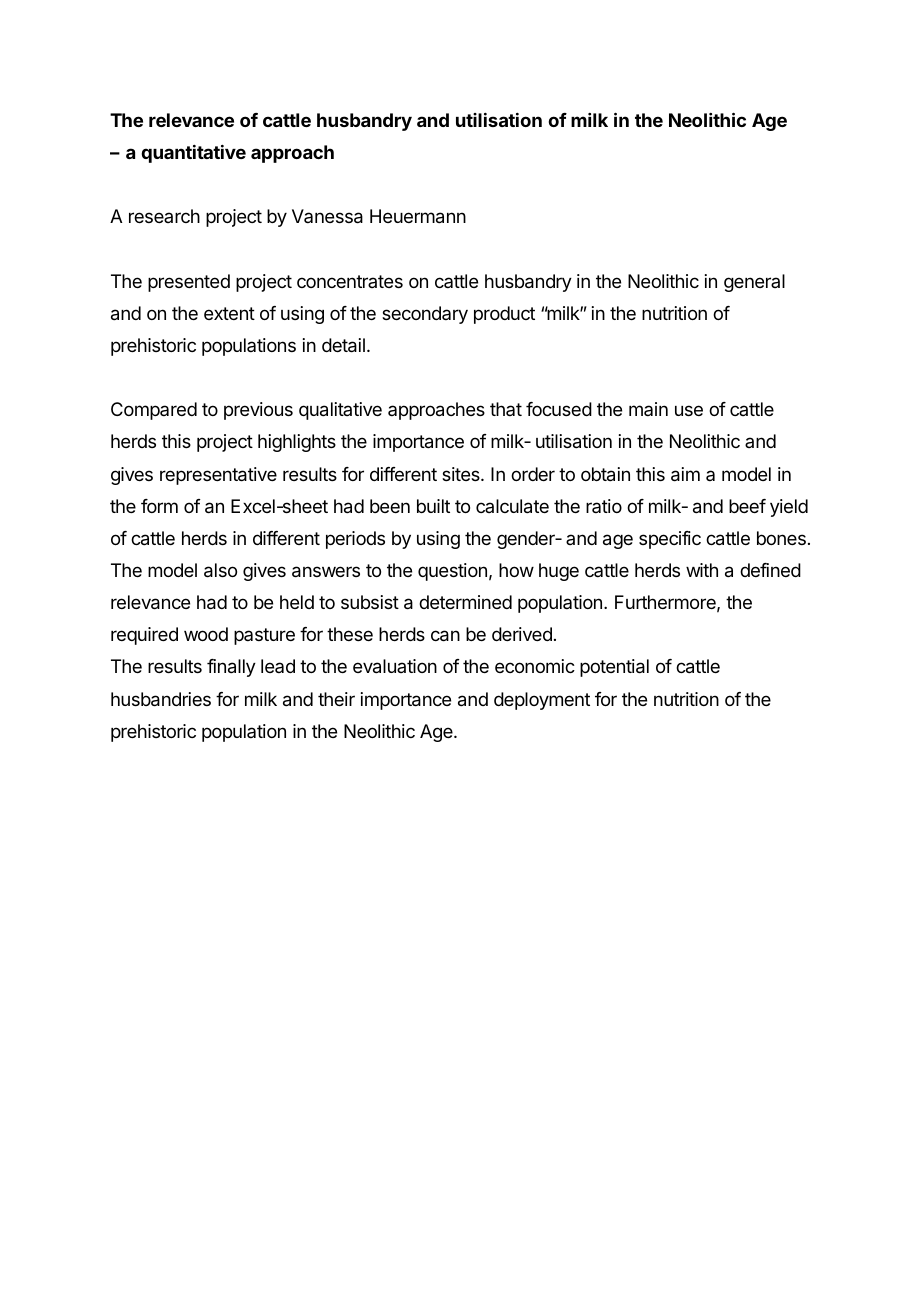  What do you see at coordinates (535, 666) in the image?
I see `economic` at bounding box center [535, 666].
